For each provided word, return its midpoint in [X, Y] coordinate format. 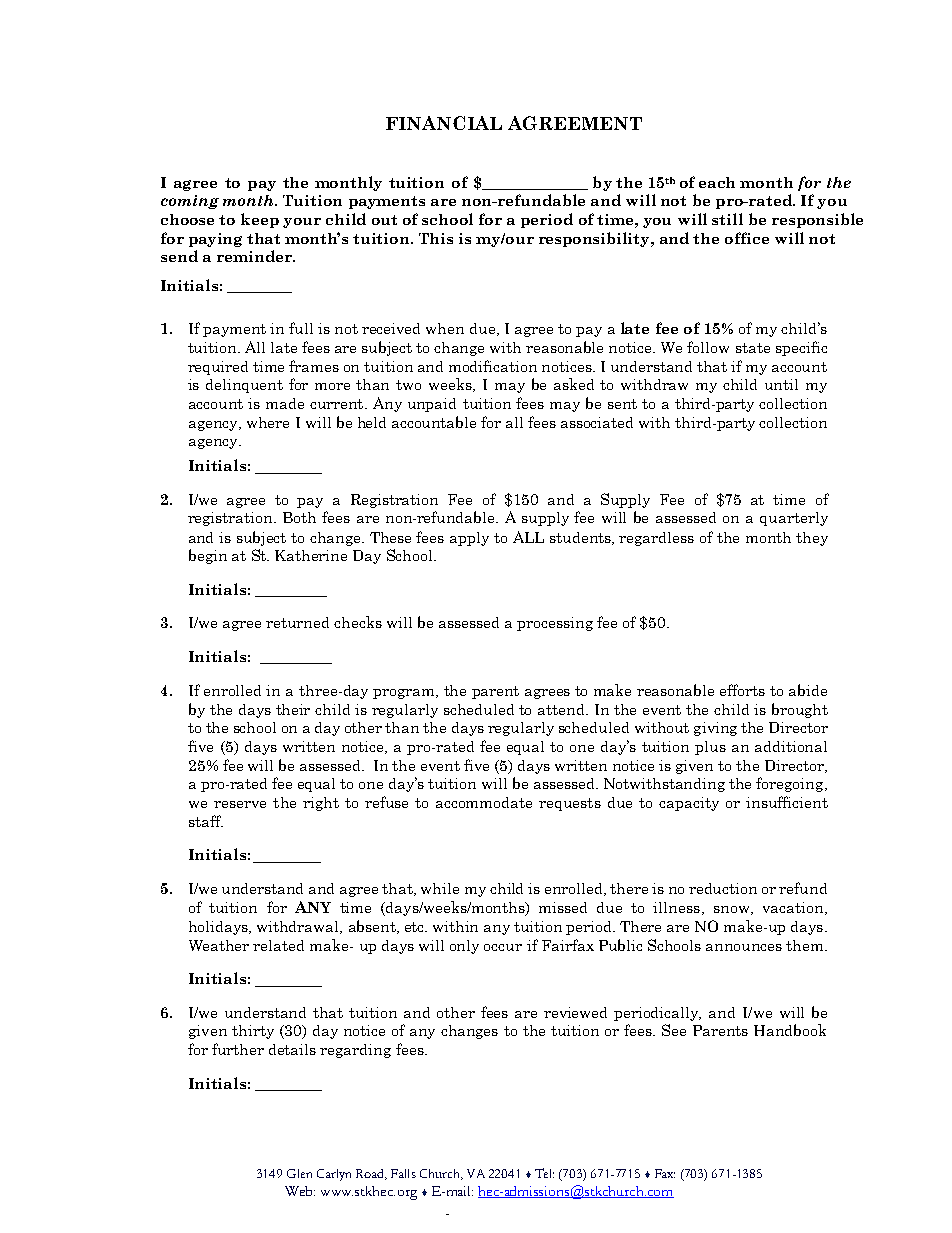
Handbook [790, 1030]
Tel [544, 1173]
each [717, 182]
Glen [299, 1173]
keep [260, 220]
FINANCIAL [444, 123]
